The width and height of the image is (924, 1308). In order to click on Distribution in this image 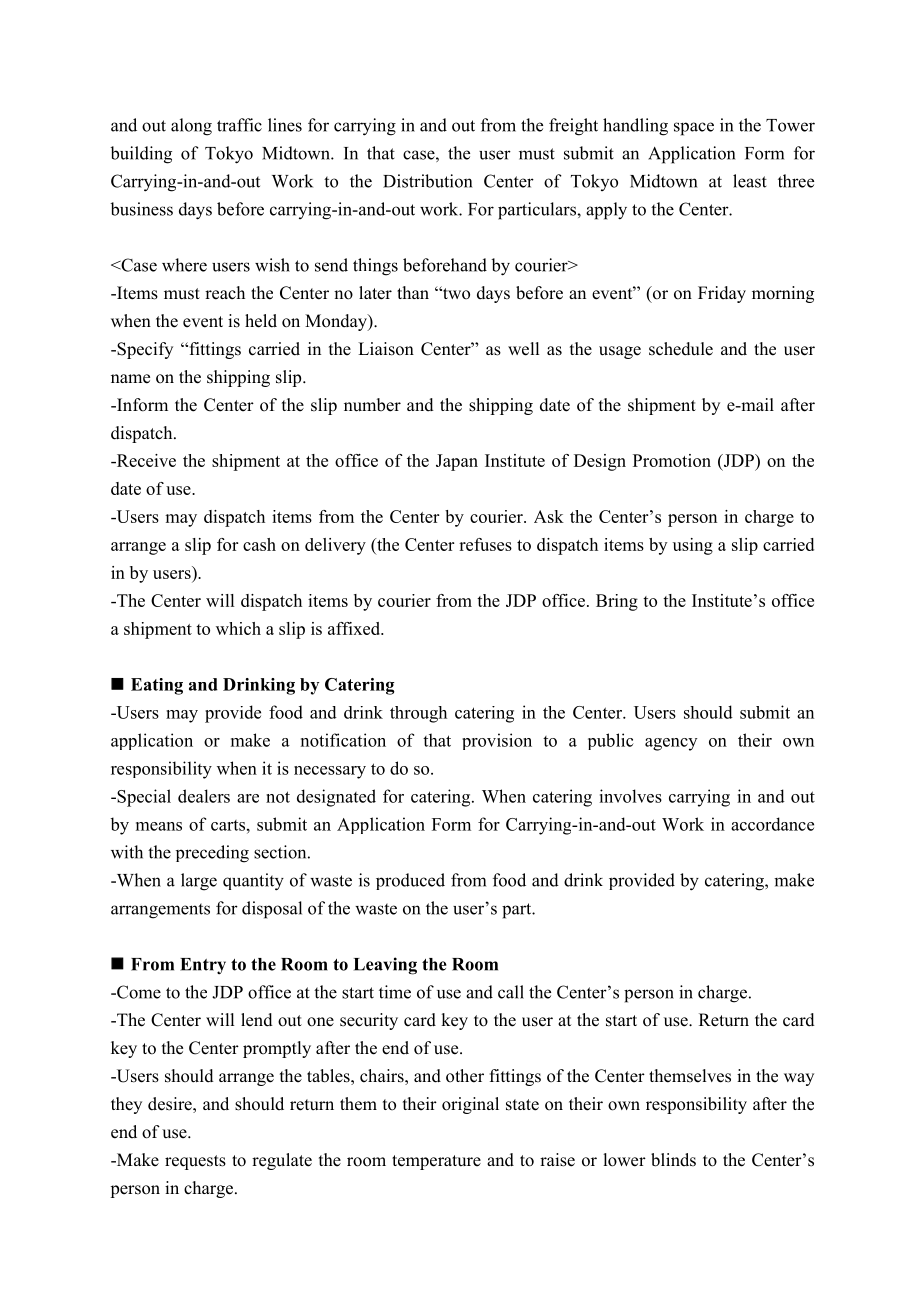, I will do `click(427, 181)`.
